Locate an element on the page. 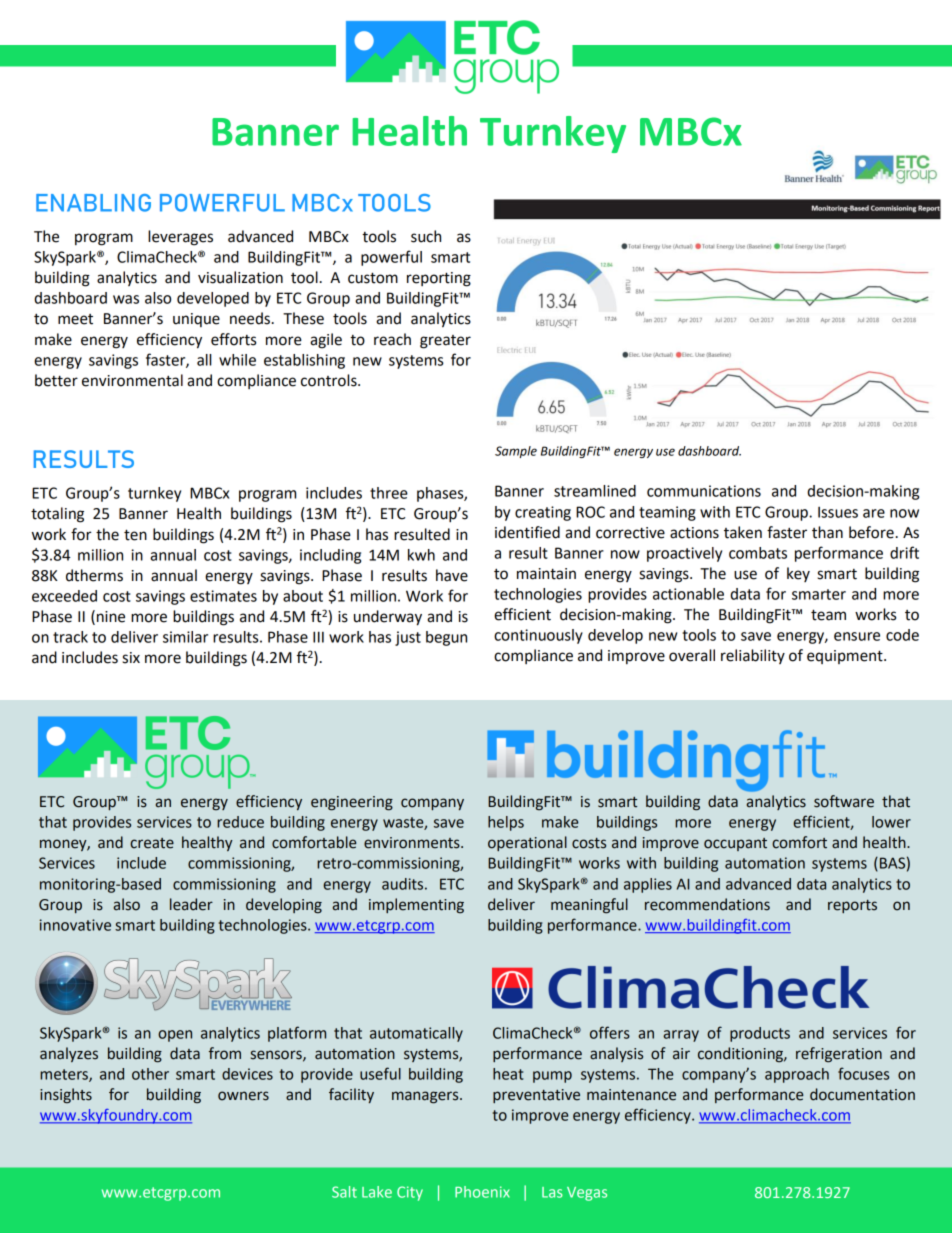 The width and height of the image is (952, 1233). begun is located at coordinates (446, 638).
